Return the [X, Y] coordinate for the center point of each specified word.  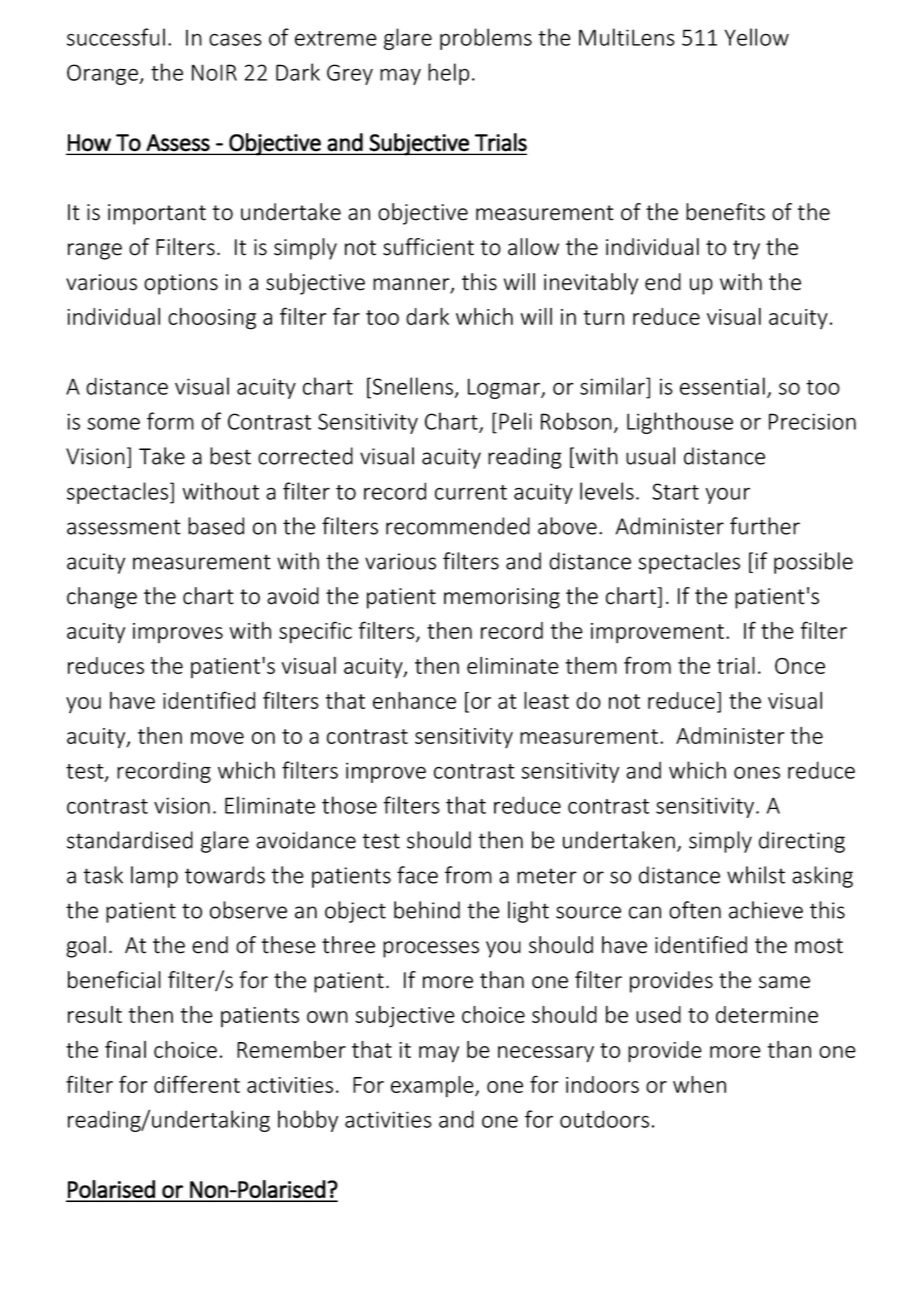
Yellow [757, 37]
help [448, 74]
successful [116, 37]
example [433, 1087]
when [699, 1084]
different [197, 1084]
